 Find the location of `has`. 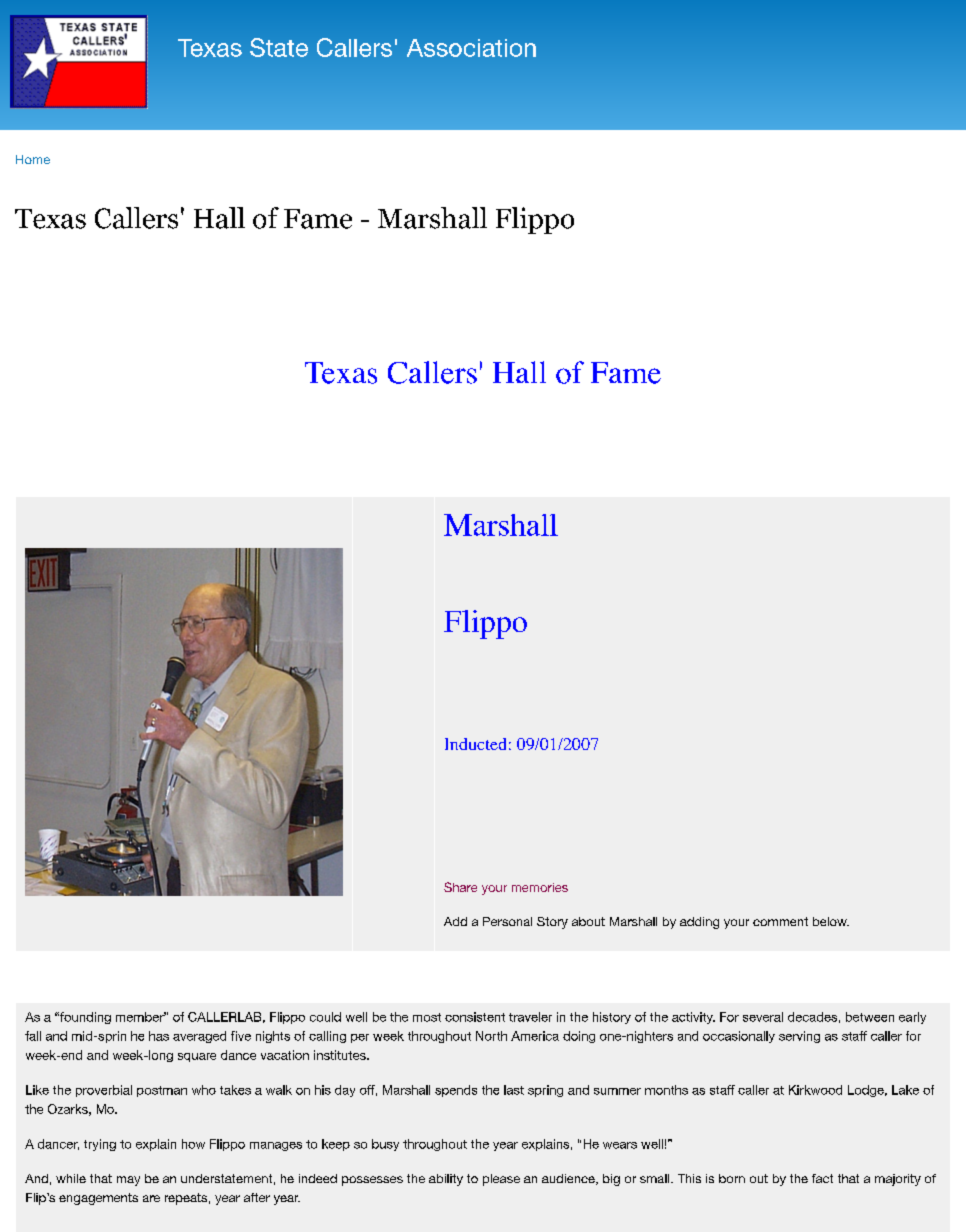

has is located at coordinates (159, 1036).
